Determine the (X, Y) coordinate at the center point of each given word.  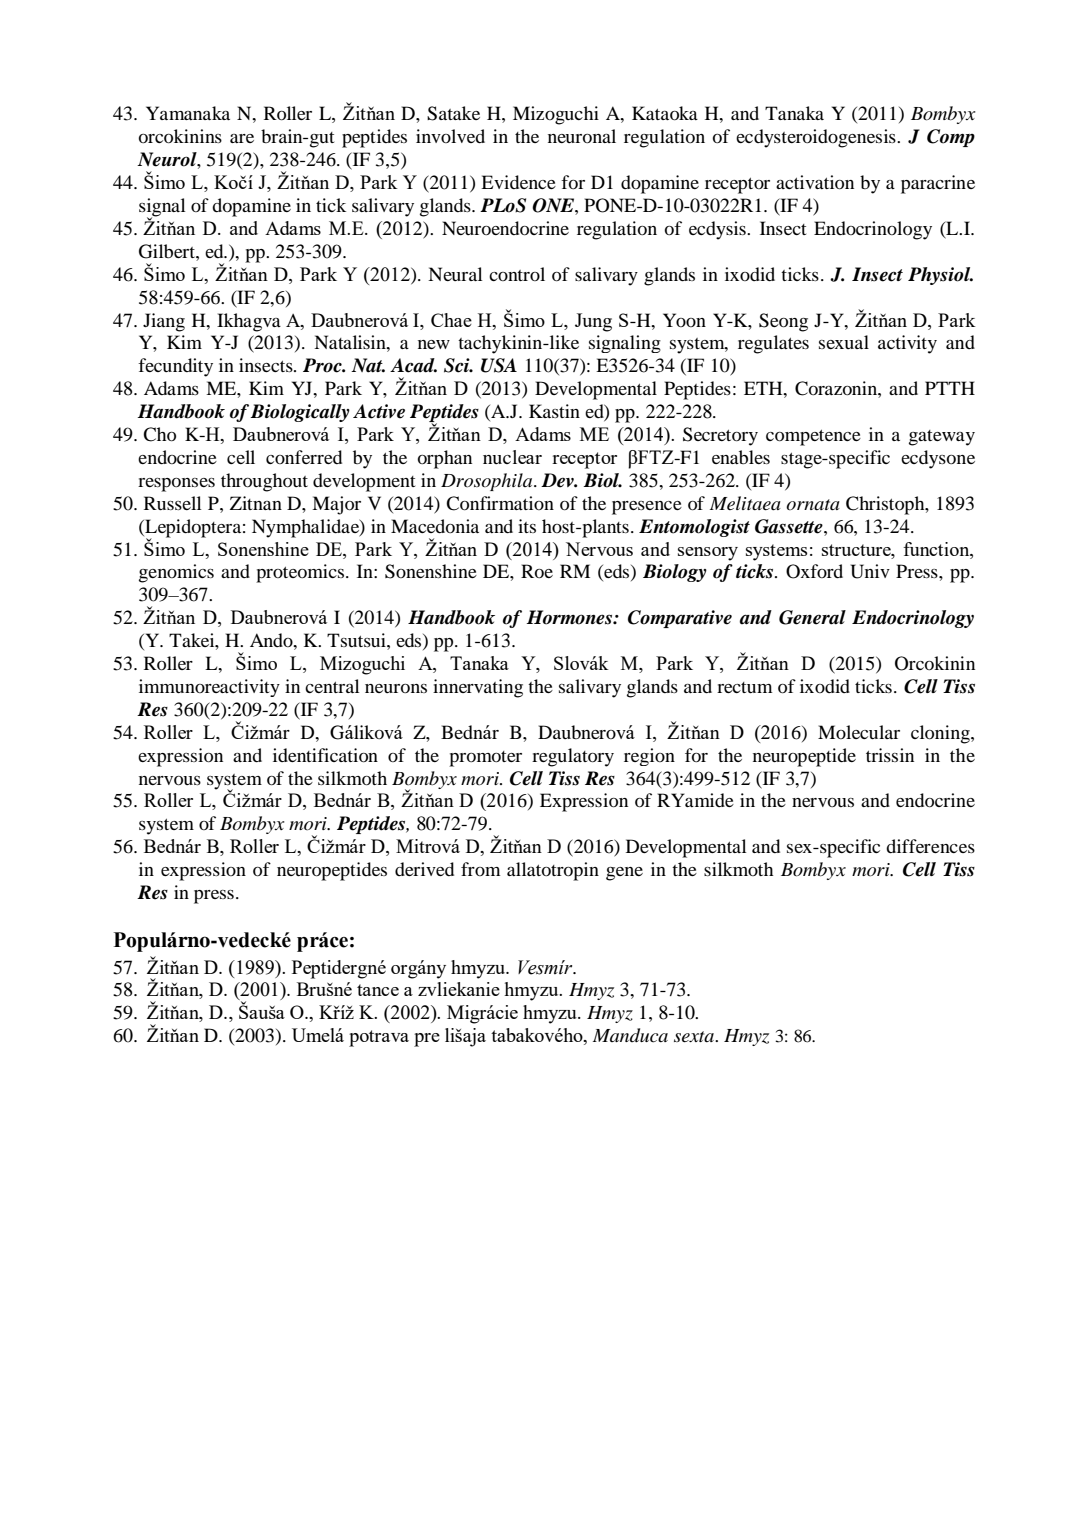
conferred (304, 457)
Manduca (630, 1035)
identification (325, 755)
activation (815, 182)
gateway (942, 438)
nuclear (512, 457)
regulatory (573, 757)
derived (424, 869)
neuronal (582, 136)
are (242, 138)
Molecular (859, 732)
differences (930, 846)
